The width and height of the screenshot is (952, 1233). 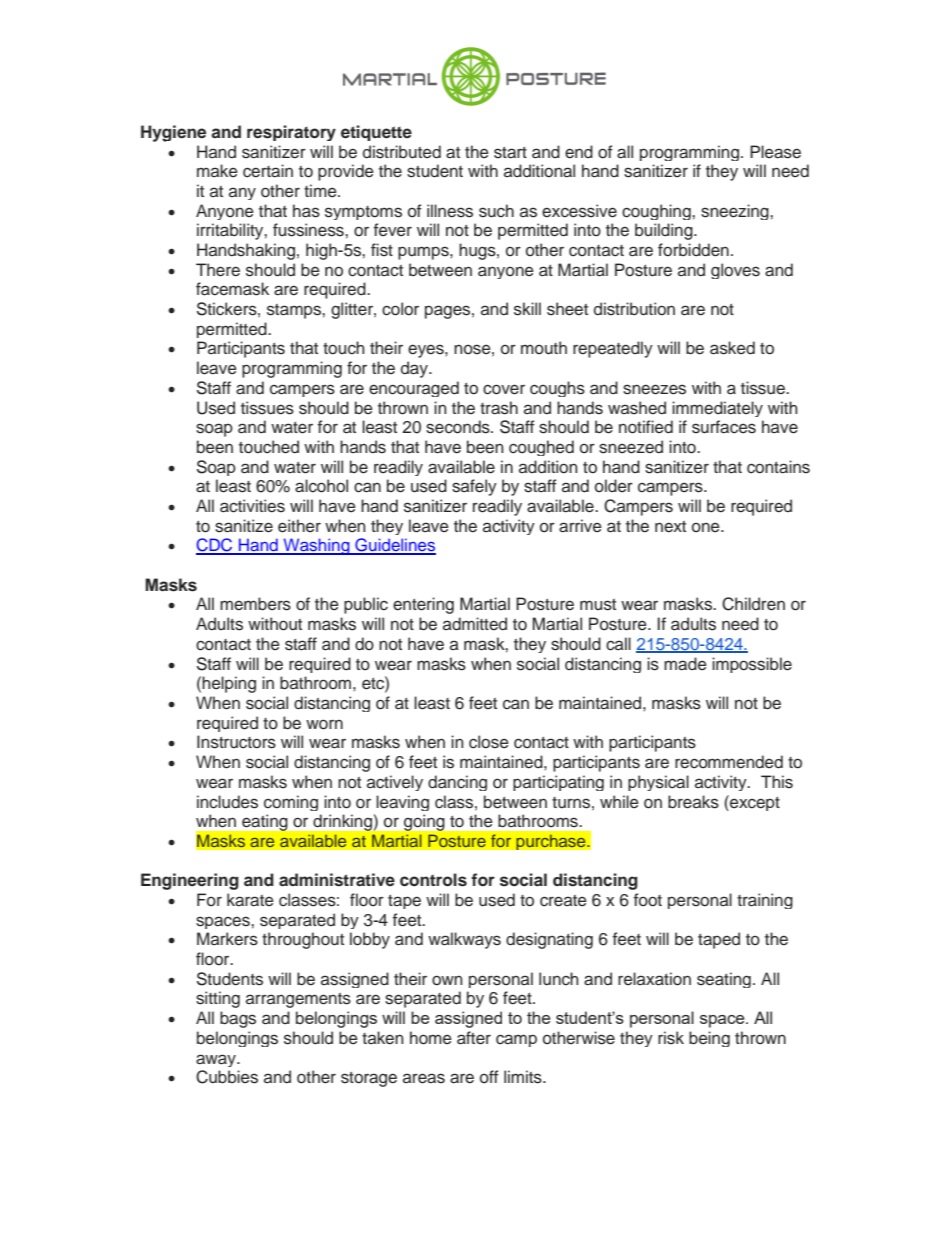 I want to click on after, so click(x=474, y=1038).
